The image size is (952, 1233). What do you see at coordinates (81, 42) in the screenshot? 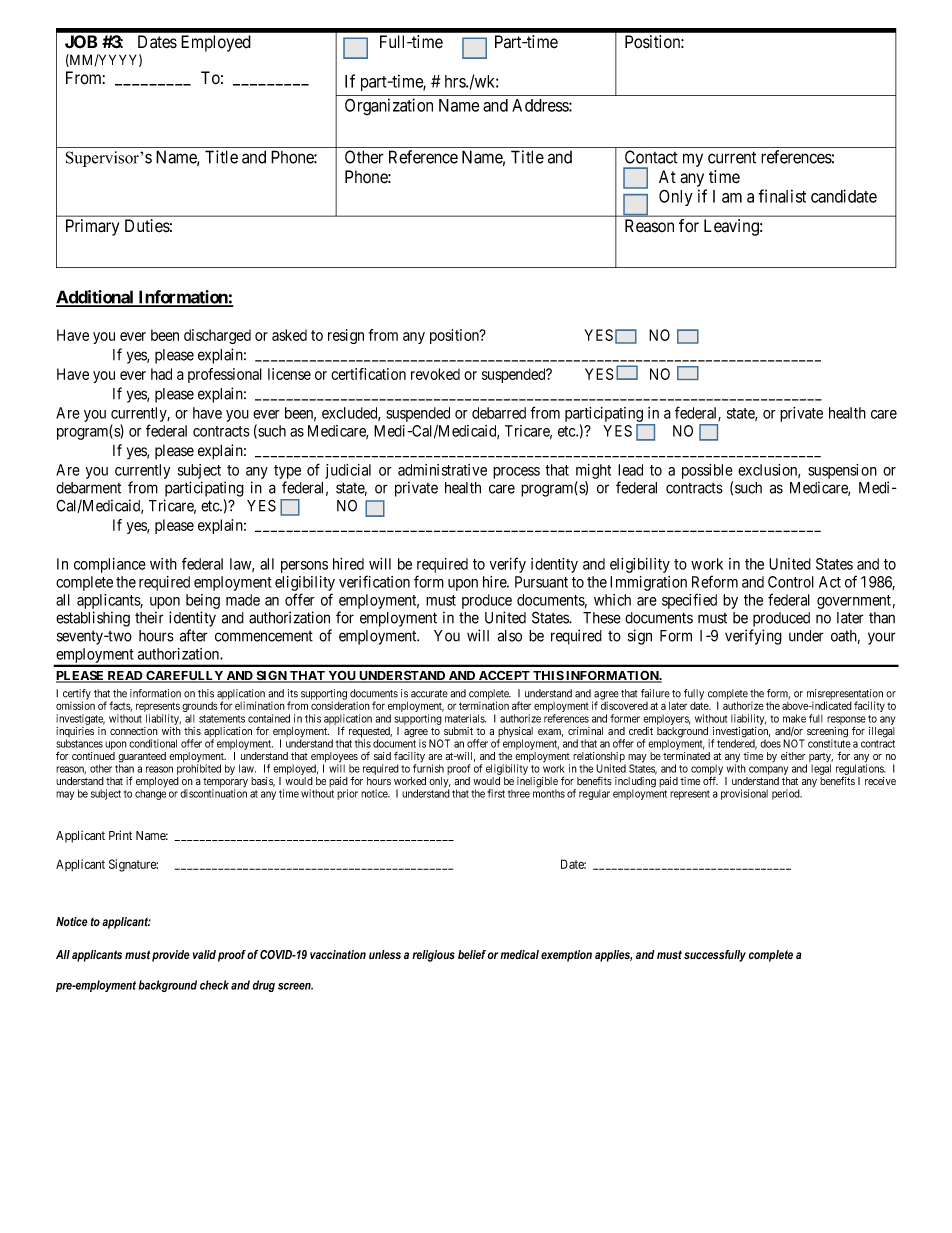
I see `JOB` at bounding box center [81, 42].
